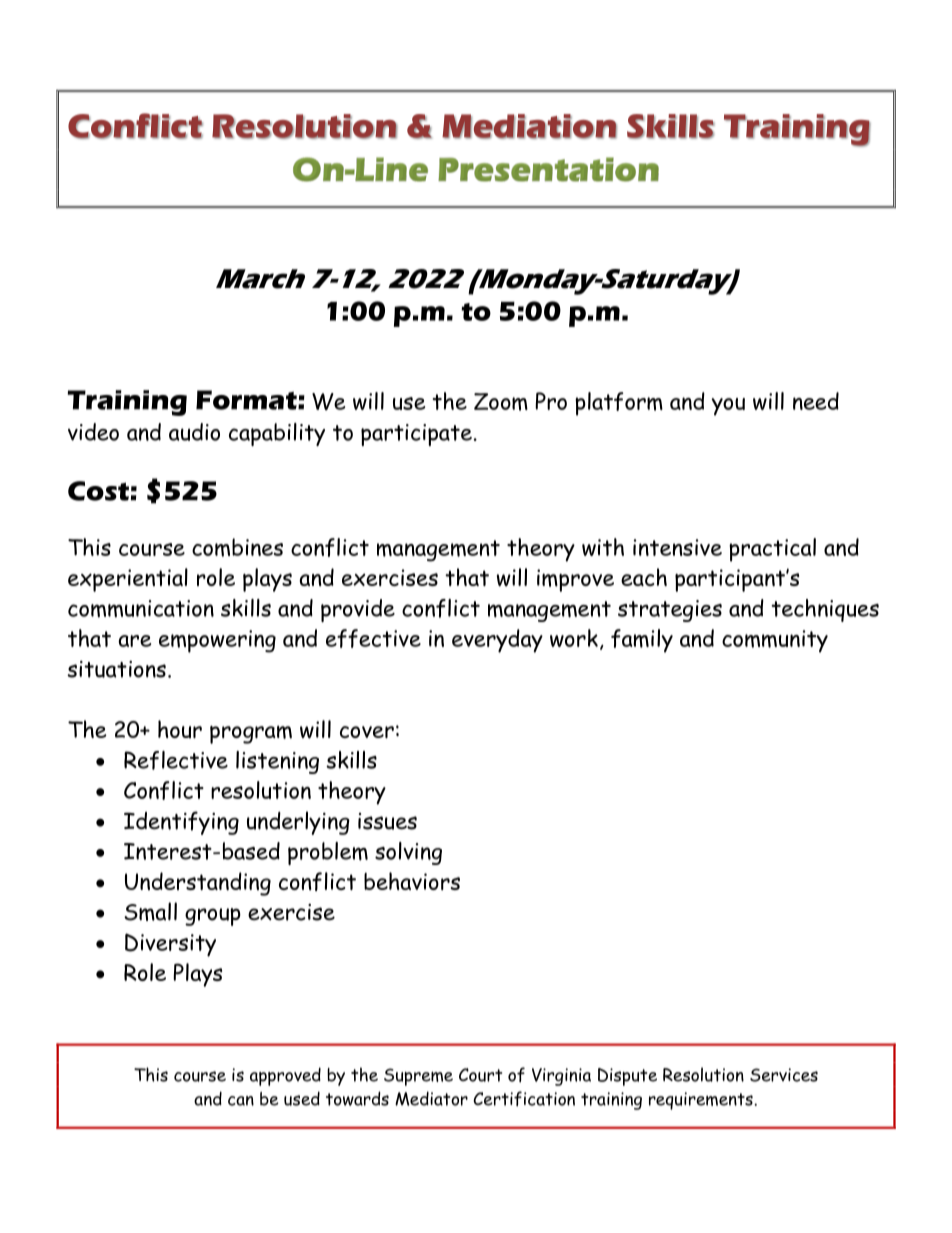 Image resolution: width=952 pixels, height=1233 pixels. Describe the element at coordinates (367, 732) in the page. I see `cover` at that location.
